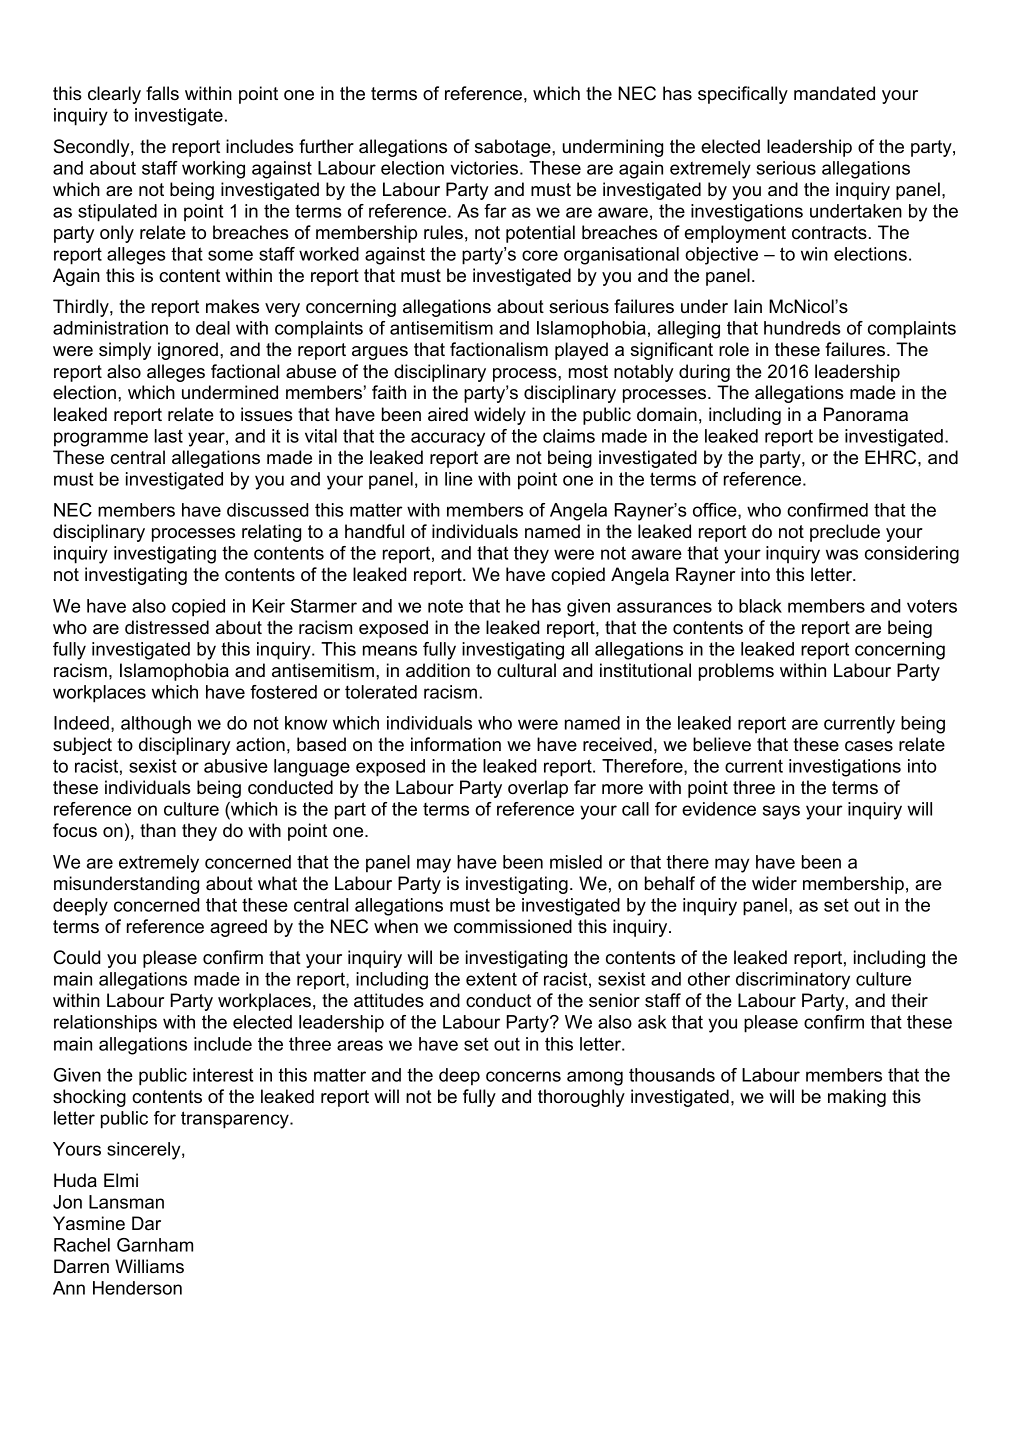 This screenshot has width=1014, height=1433. I want to click on overlap, so click(538, 789).
